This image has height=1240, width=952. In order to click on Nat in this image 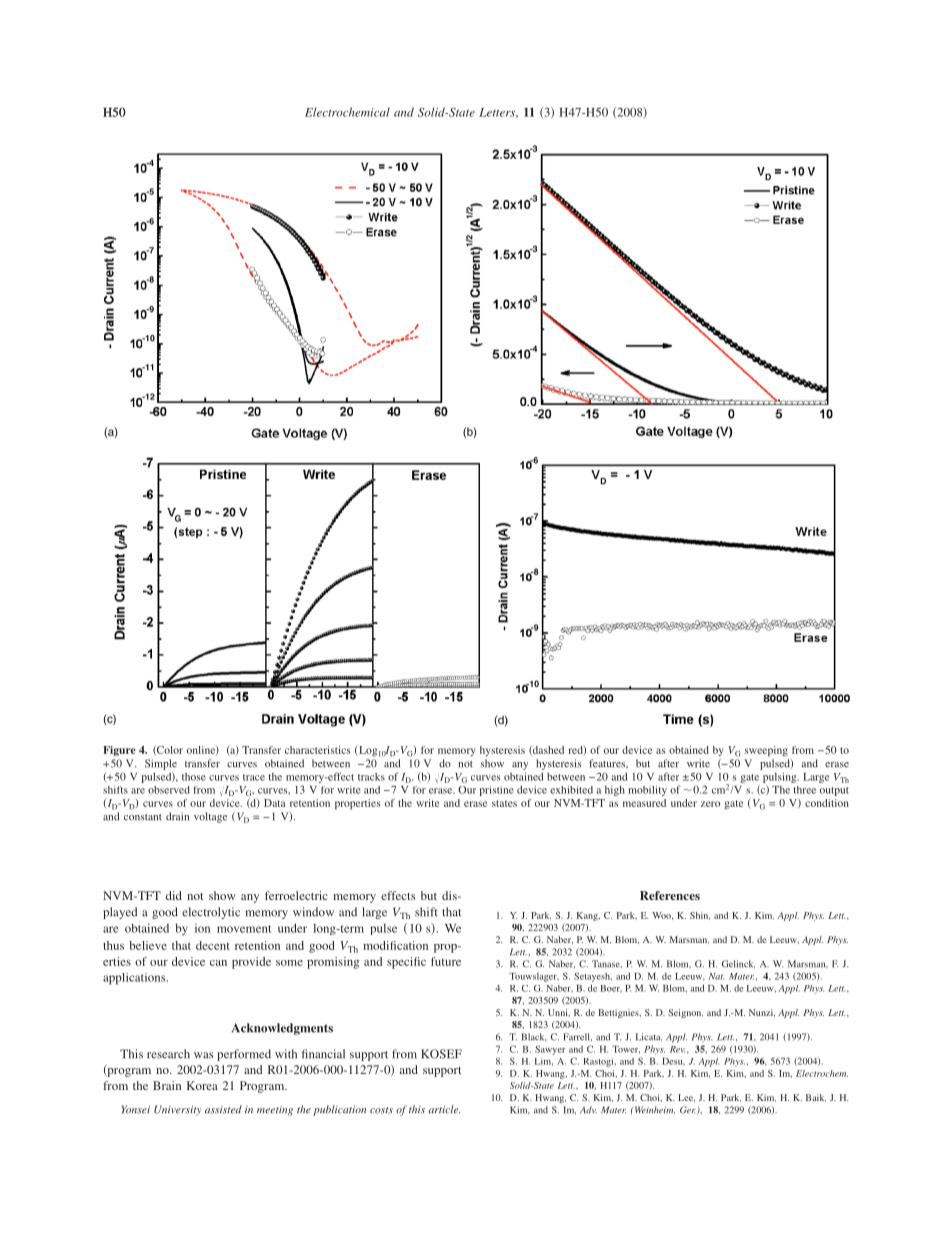, I will do `click(716, 976)`.
